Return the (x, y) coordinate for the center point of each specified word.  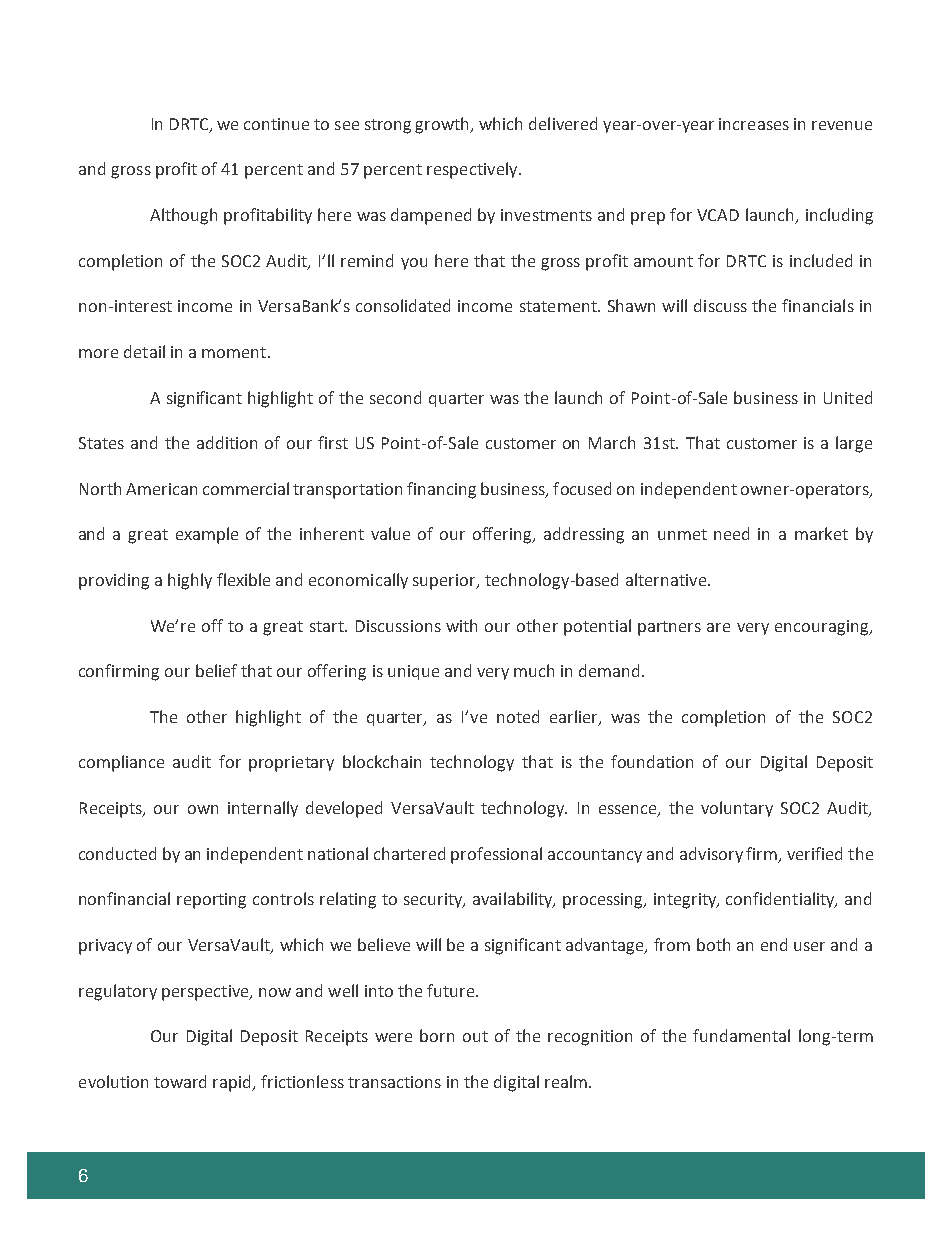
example (207, 535)
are (718, 627)
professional (496, 855)
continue (276, 124)
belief (216, 670)
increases (754, 124)
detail (144, 351)
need (731, 533)
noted (518, 716)
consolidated (403, 305)
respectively (473, 170)
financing (441, 490)
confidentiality (781, 900)
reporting (211, 901)
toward (180, 1081)
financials (818, 305)
